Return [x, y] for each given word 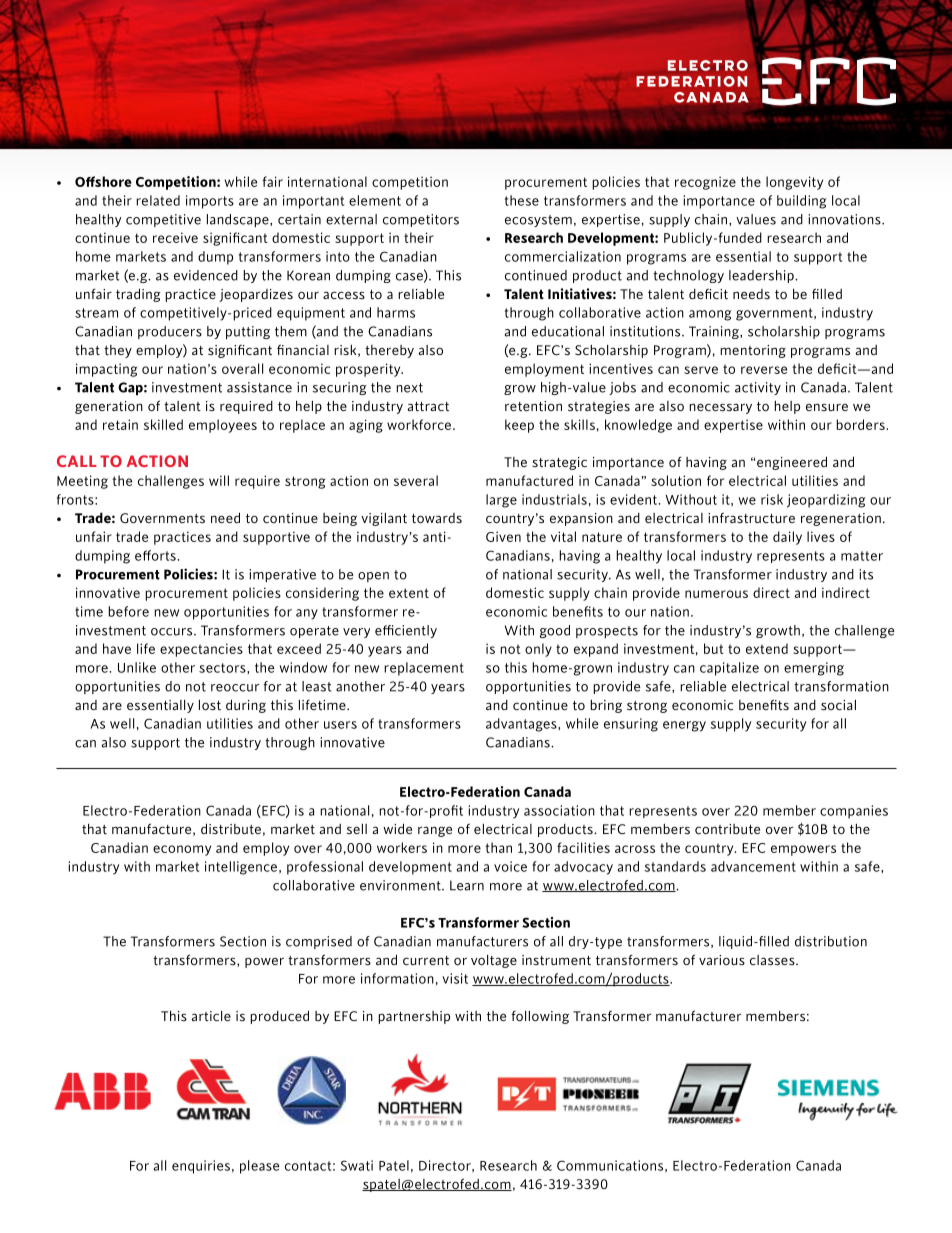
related [158, 200]
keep [519, 426]
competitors [421, 220]
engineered [792, 463]
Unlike [137, 667]
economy [182, 850]
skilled [163, 424]
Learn [467, 885]
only [538, 650]
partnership [414, 1017]
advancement [753, 866]
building [801, 202]
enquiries [201, 1167]
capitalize [729, 669]
